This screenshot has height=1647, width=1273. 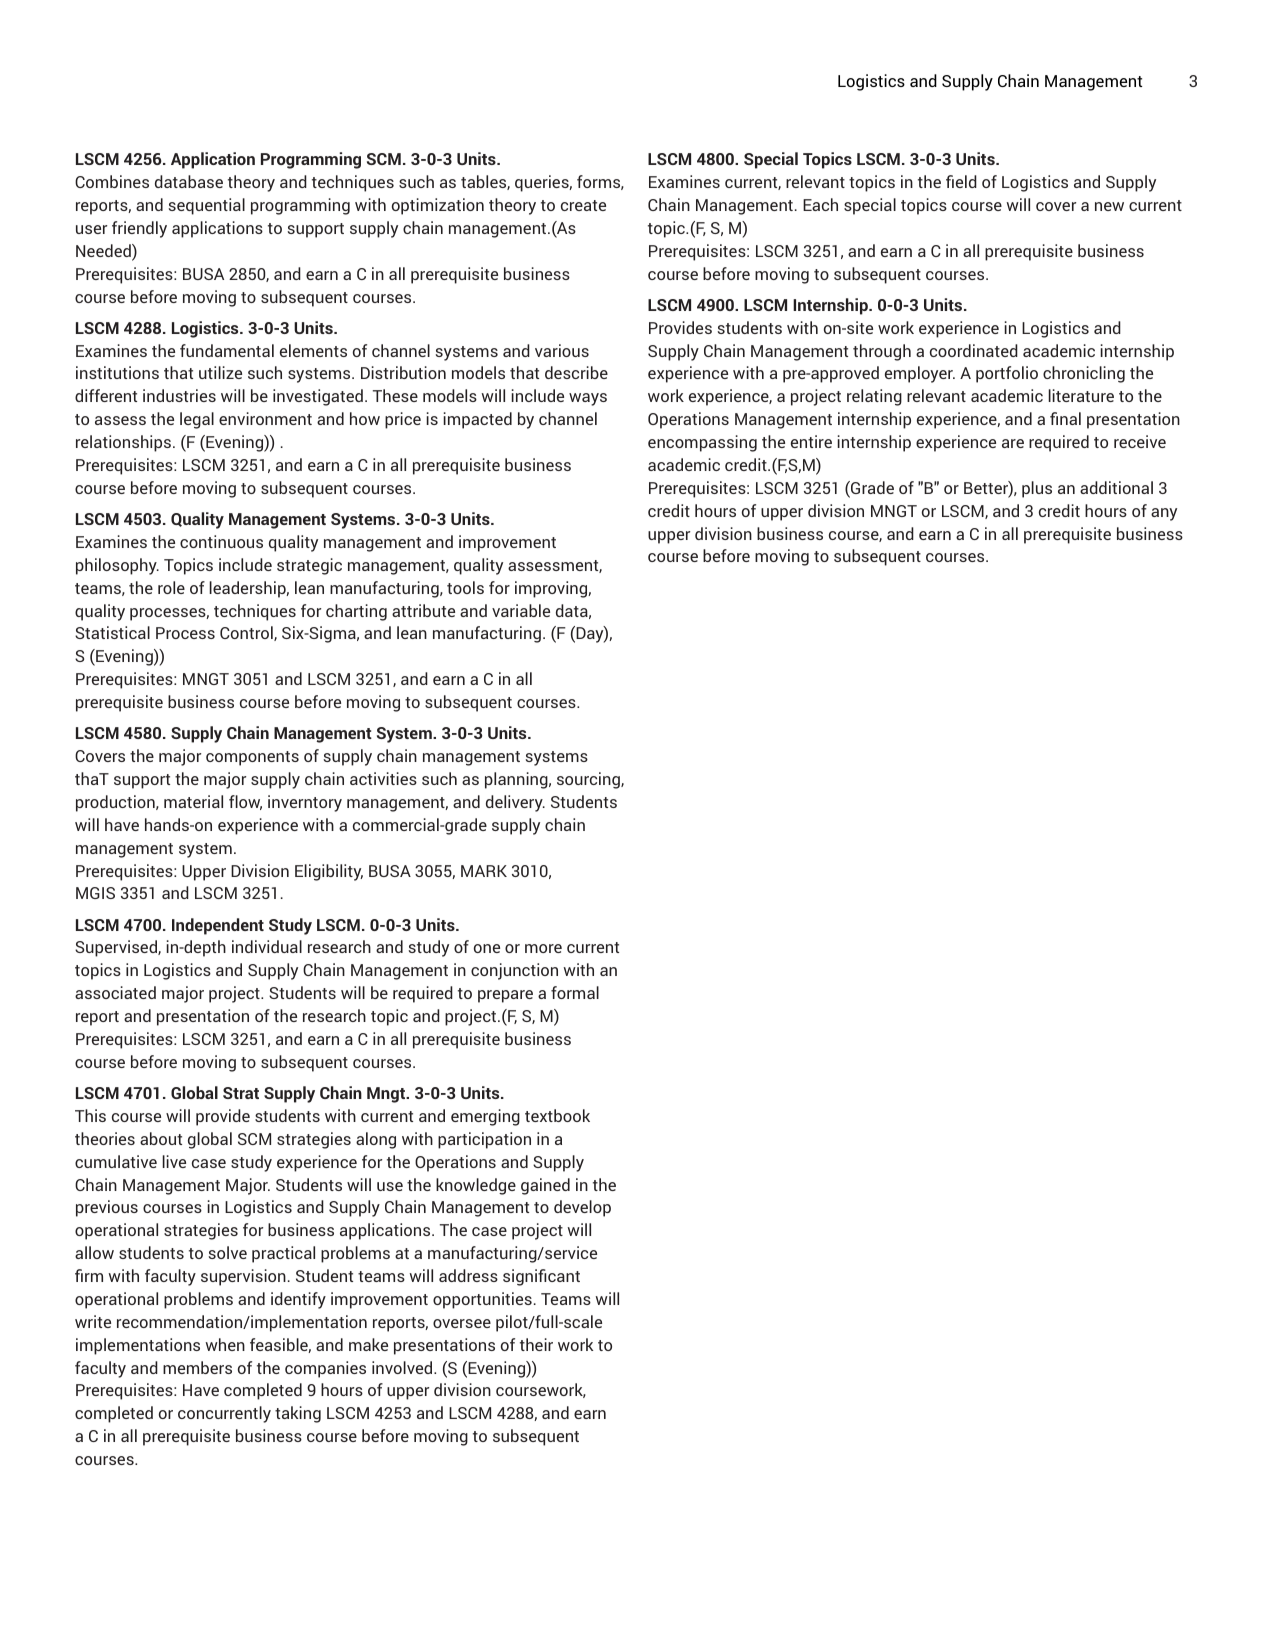 What do you see at coordinates (543, 948) in the screenshot?
I see `more` at bounding box center [543, 948].
